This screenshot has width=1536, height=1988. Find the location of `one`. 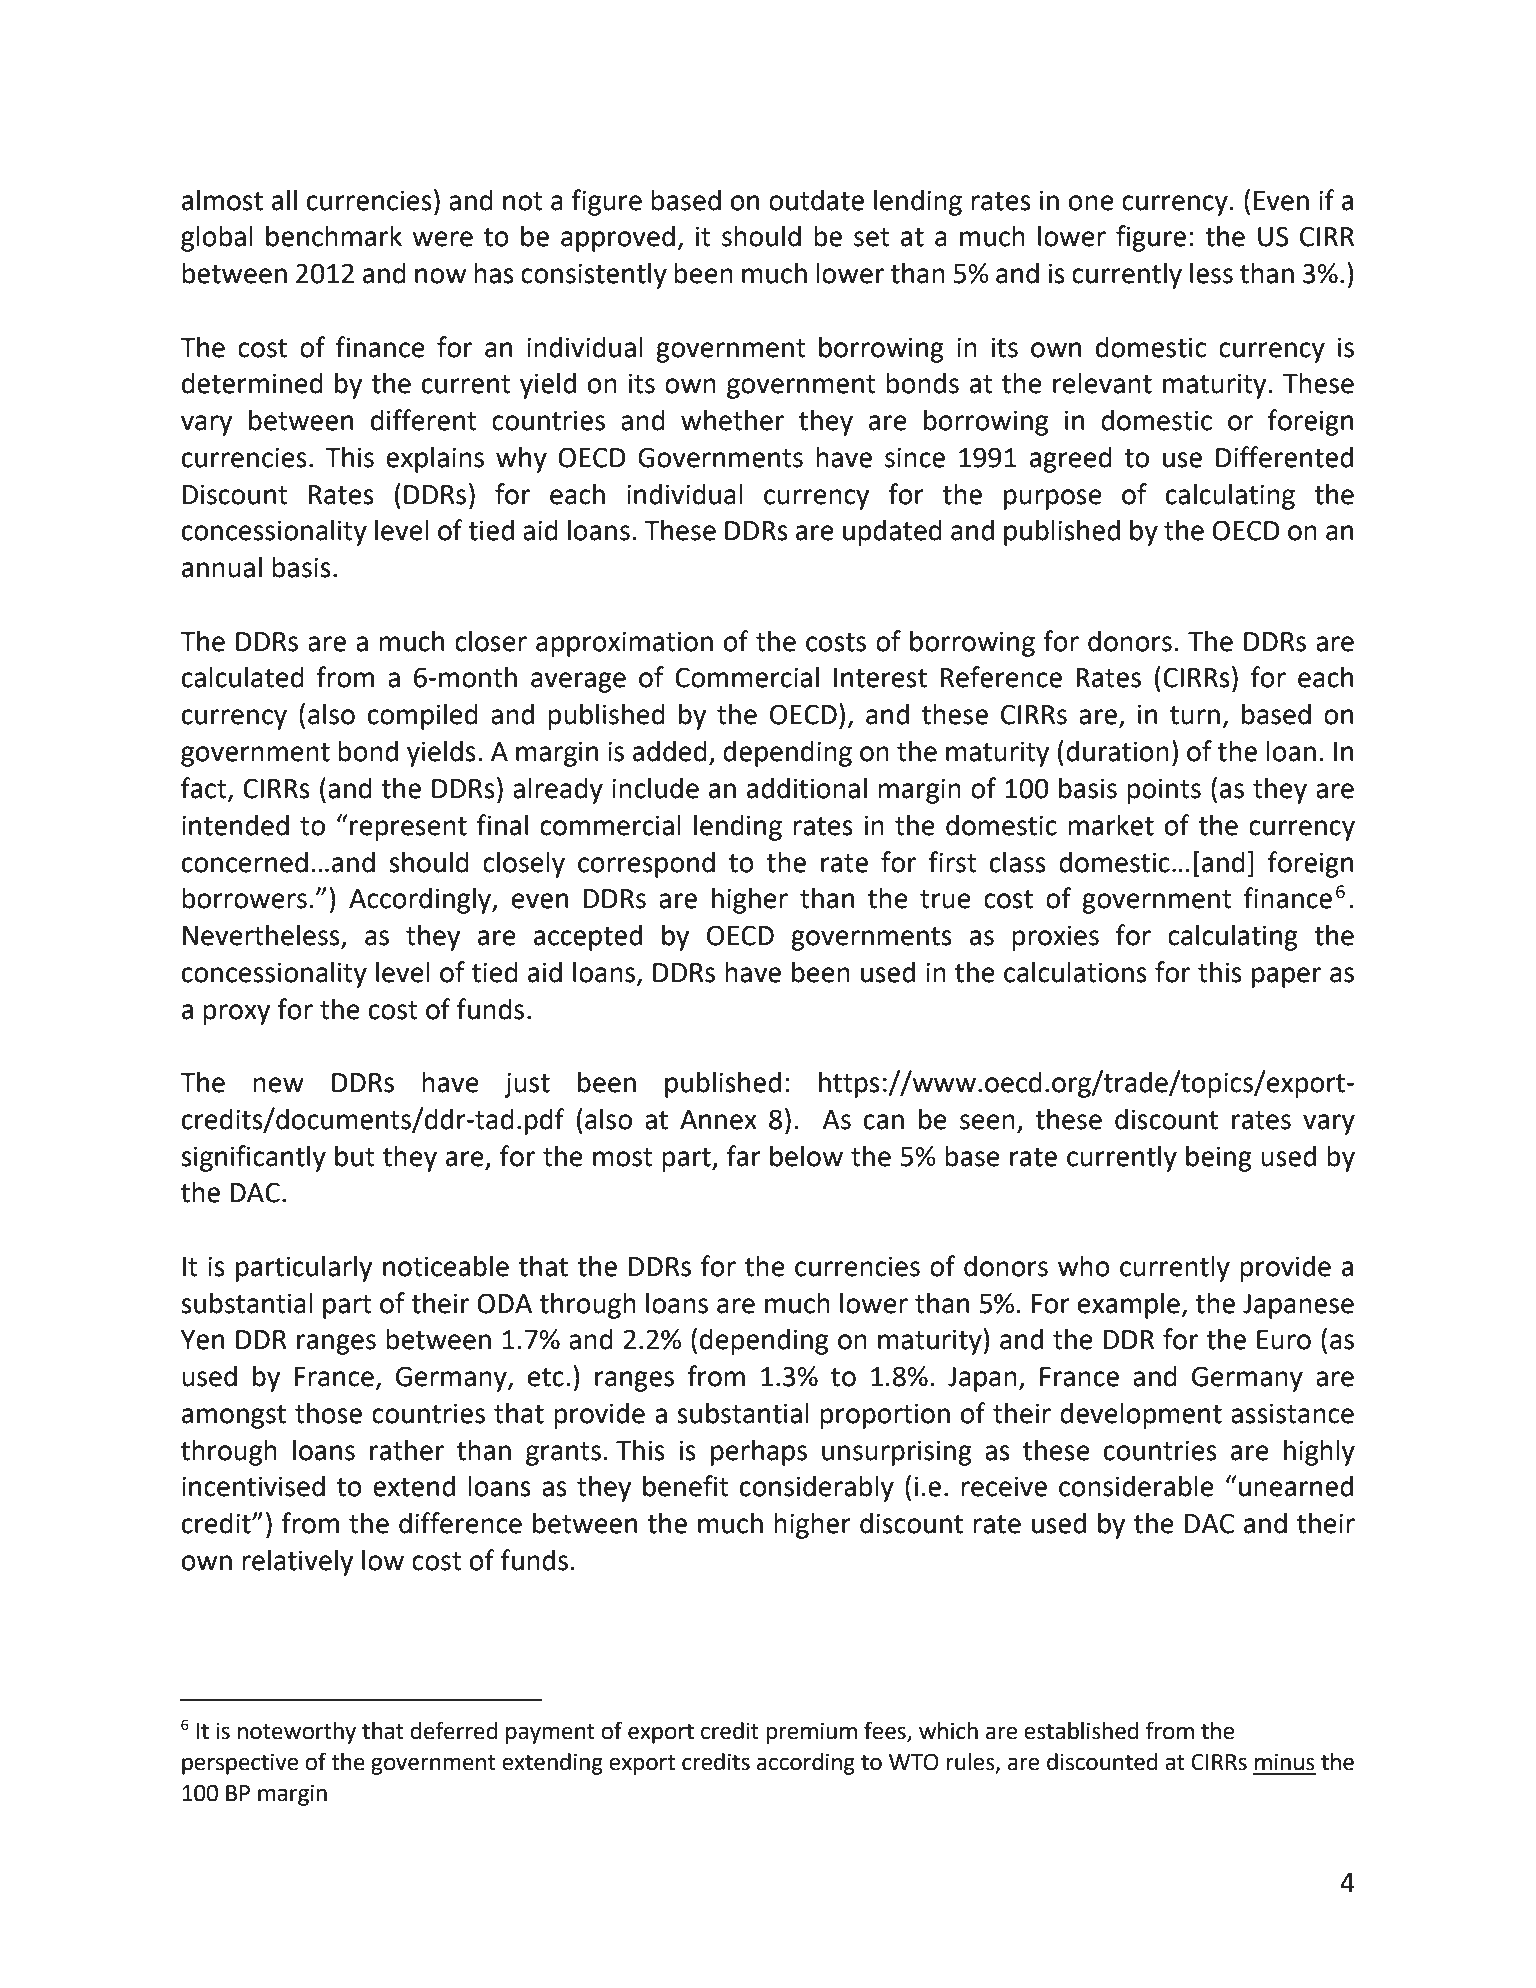

one is located at coordinates (1091, 203).
